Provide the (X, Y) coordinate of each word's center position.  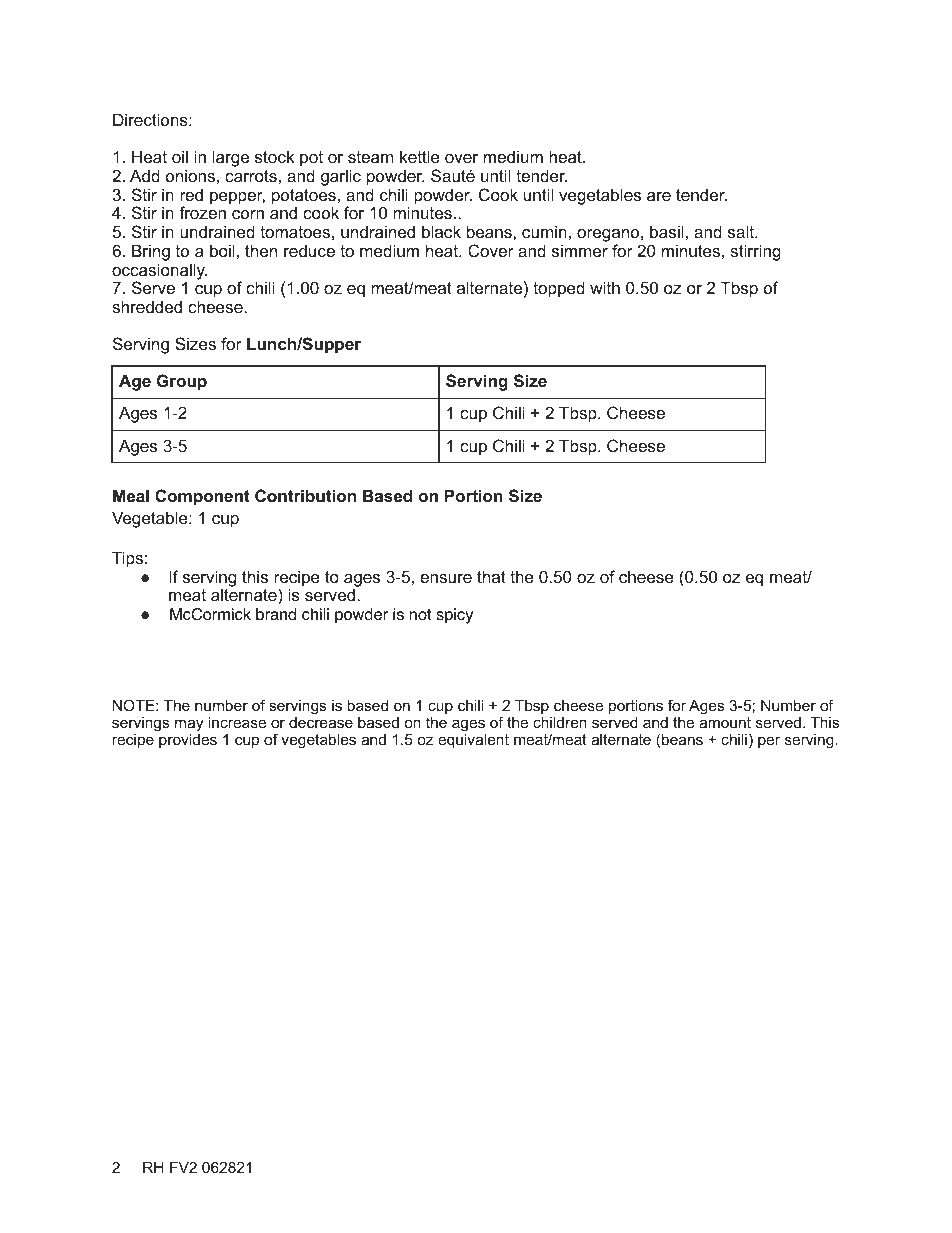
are (659, 196)
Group (182, 382)
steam (370, 157)
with (605, 287)
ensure (446, 578)
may (189, 725)
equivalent (473, 741)
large (231, 158)
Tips (127, 559)
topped (559, 289)
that (491, 576)
